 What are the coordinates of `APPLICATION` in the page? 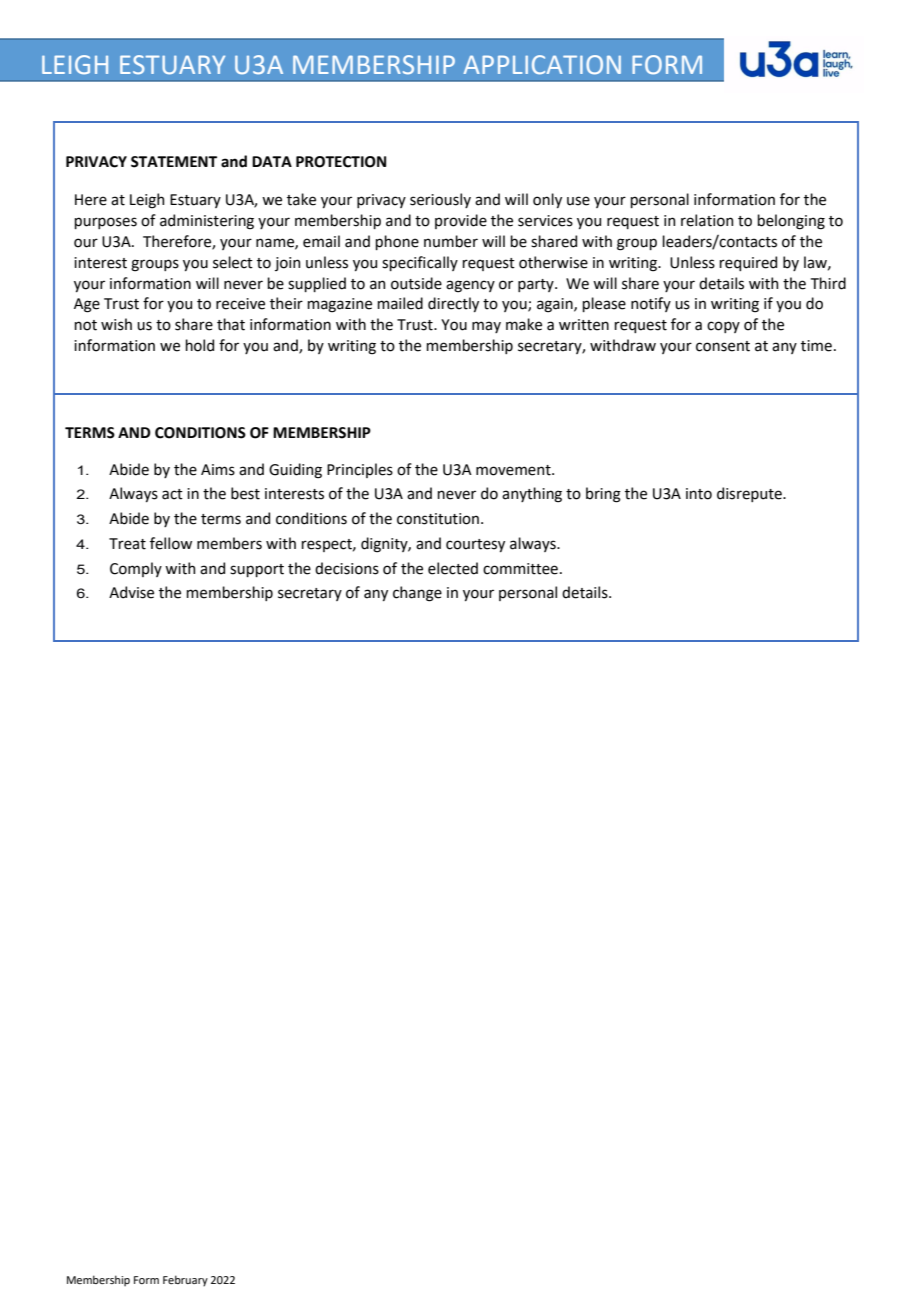 It's located at (542, 65).
